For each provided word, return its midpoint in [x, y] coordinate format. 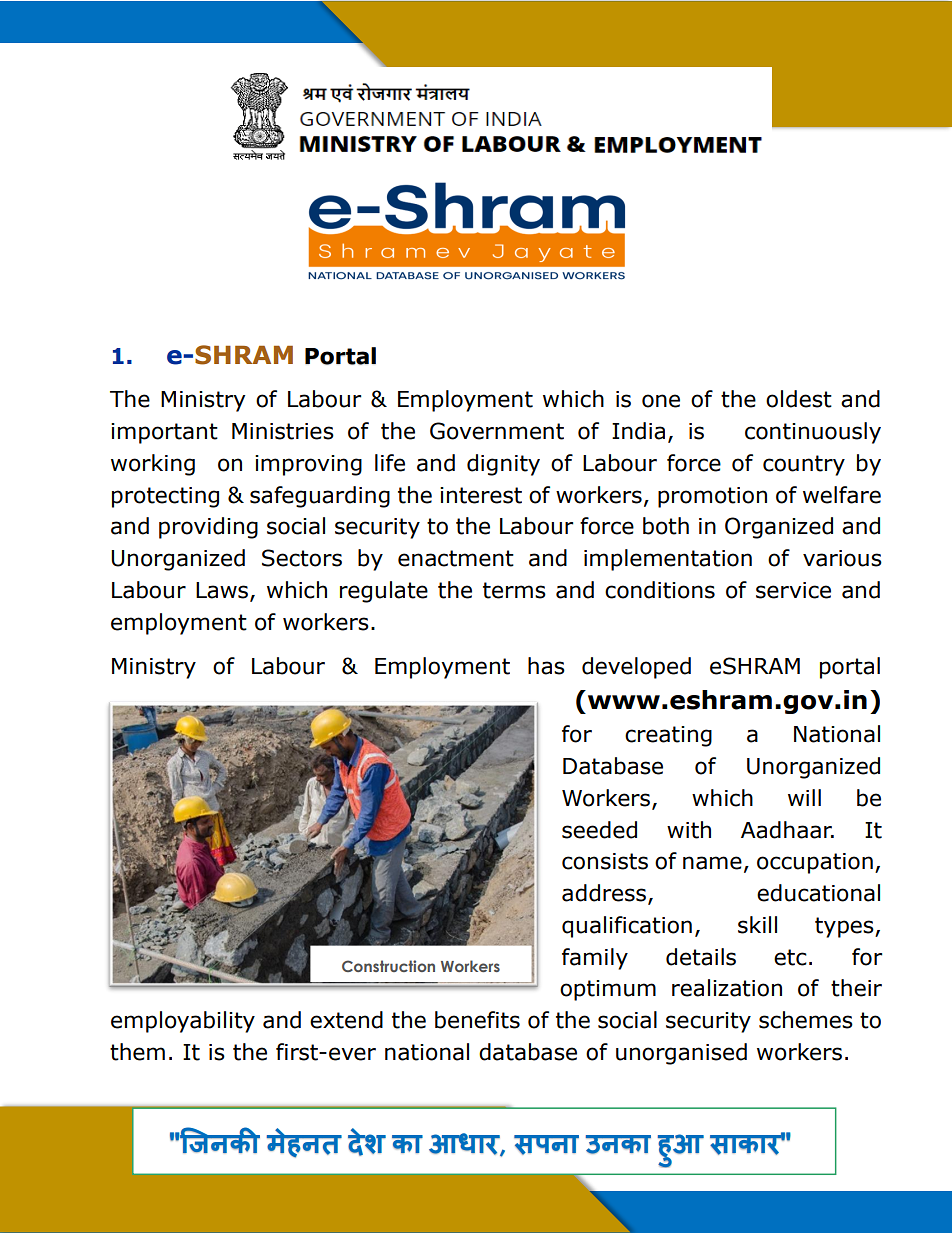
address [604, 893]
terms [514, 590]
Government [497, 431]
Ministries [283, 431]
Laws [223, 591]
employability [183, 1022]
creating [668, 736]
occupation [815, 863]
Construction [388, 966]
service [793, 590]
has [546, 666]
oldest [799, 399]
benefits [477, 1020]
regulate [384, 592]
